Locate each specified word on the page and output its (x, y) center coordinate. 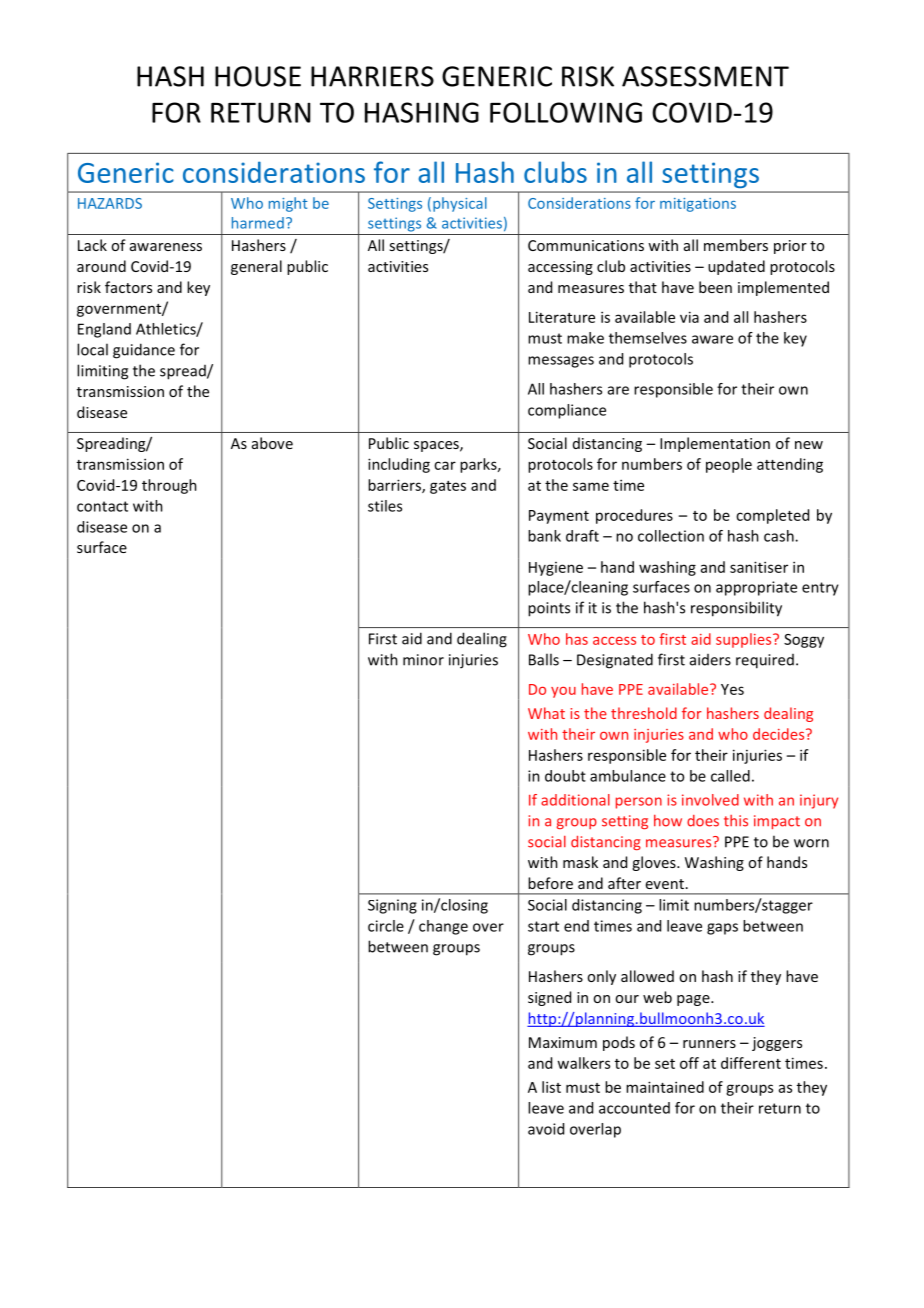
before (550, 883)
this (736, 821)
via (689, 317)
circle (386, 926)
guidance (144, 351)
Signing (392, 906)
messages (561, 362)
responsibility (736, 609)
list (551, 1087)
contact (102, 506)
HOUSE (258, 76)
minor (423, 660)
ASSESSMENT (705, 76)
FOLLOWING (566, 112)
